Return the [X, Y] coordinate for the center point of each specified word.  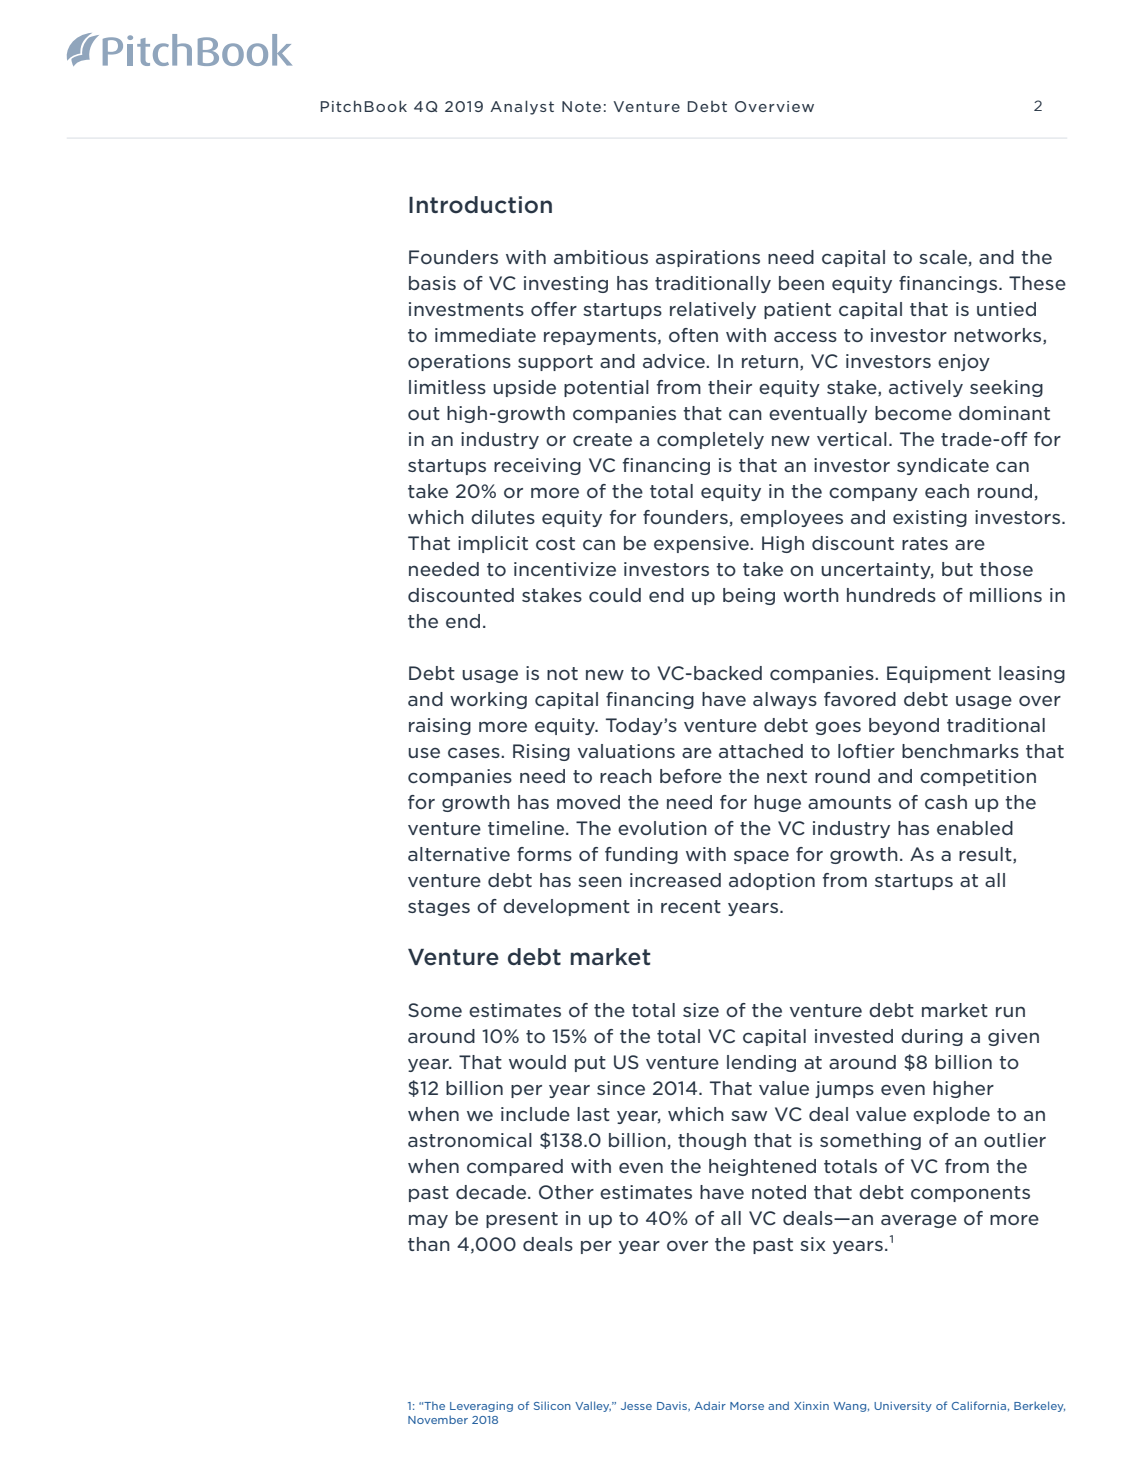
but [957, 569]
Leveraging [481, 1407]
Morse [747, 1406]
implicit [493, 544]
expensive [702, 544]
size [701, 1010]
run [1010, 1012]
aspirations [708, 258]
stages [439, 908]
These [1037, 283]
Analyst [522, 107]
